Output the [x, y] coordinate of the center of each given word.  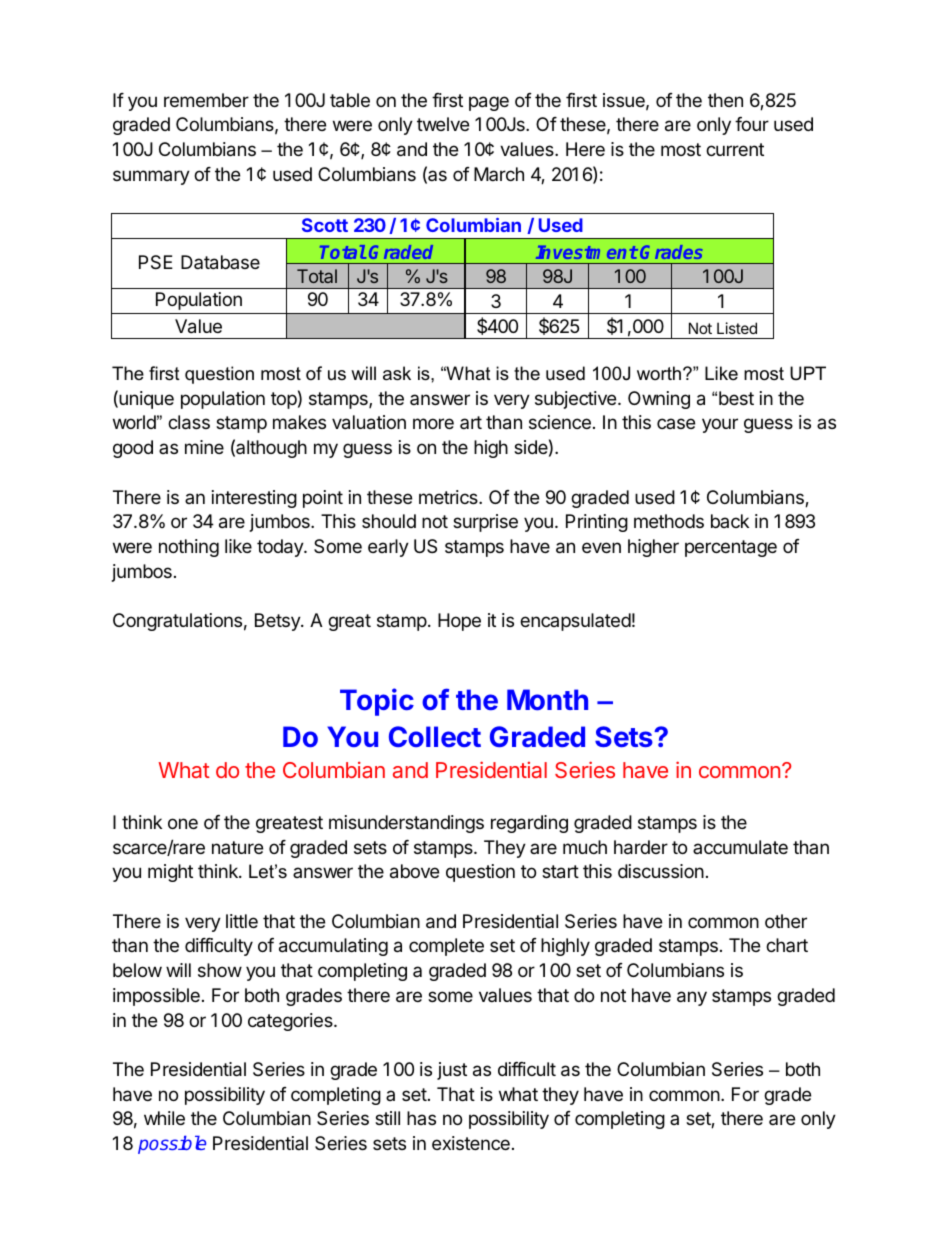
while [164, 1118]
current [735, 149]
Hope [459, 622]
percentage [731, 548]
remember [206, 100]
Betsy [278, 622]
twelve [443, 124]
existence [471, 1143]
